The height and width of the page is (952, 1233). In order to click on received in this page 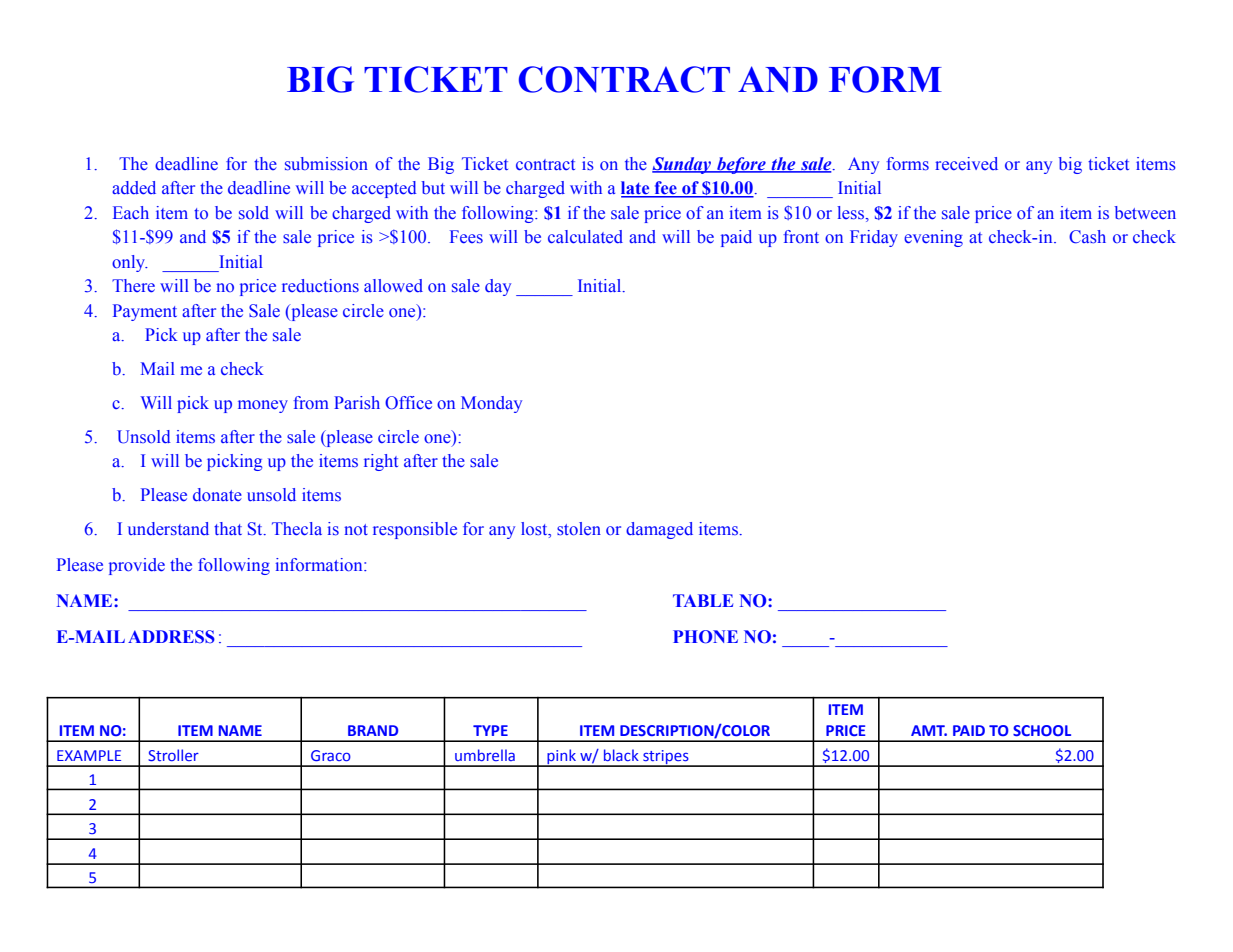, I will do `click(966, 164)`.
